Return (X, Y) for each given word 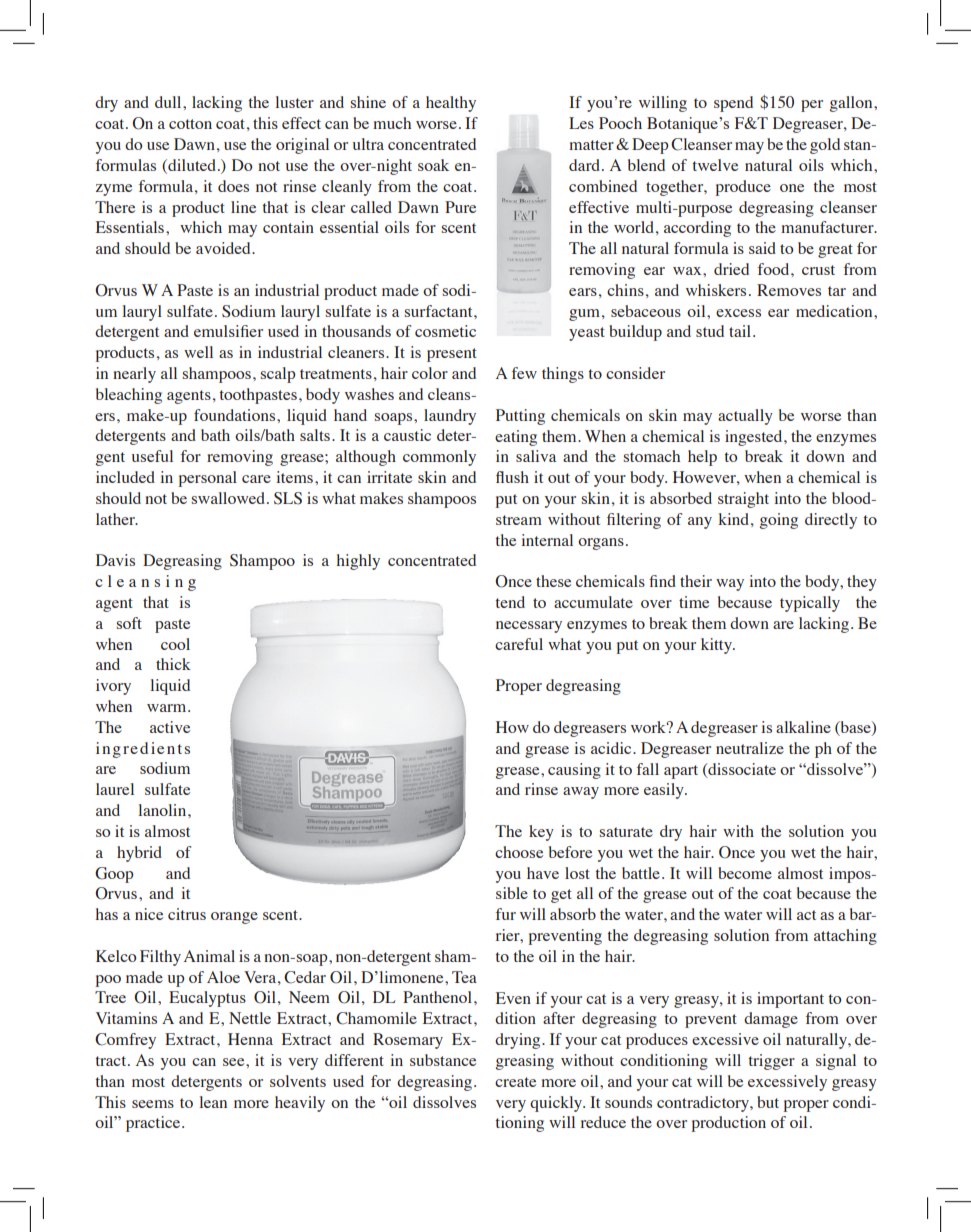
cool (175, 644)
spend (733, 104)
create (515, 1082)
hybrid (139, 854)
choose (519, 852)
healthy (451, 104)
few (524, 373)
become (745, 873)
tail (740, 331)
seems (153, 1104)
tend (510, 602)
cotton (190, 124)
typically (810, 604)
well (198, 352)
